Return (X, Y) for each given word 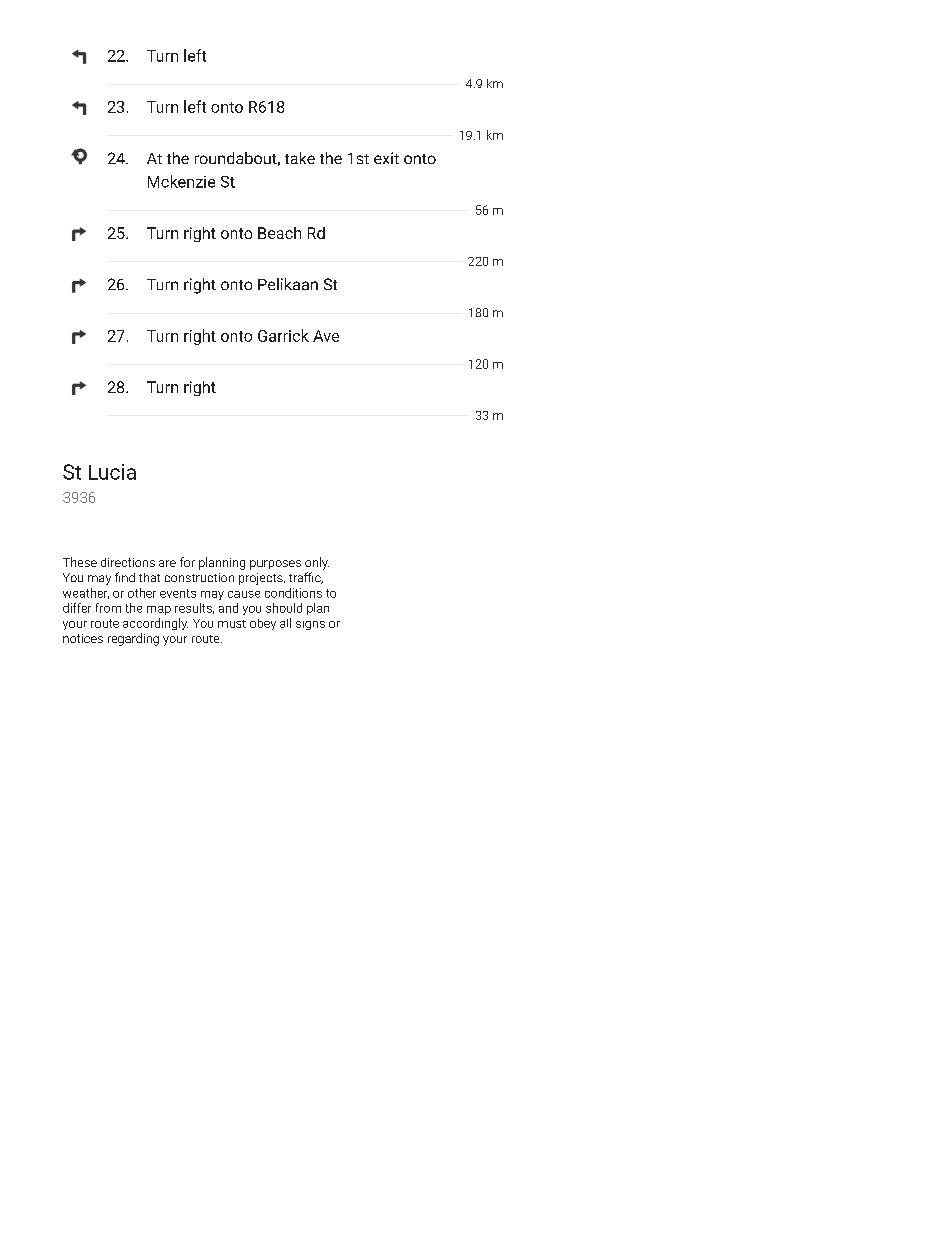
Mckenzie (181, 181)
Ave (326, 336)
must (232, 624)
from (108, 608)
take (300, 158)
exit (386, 158)
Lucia (112, 472)
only (317, 563)
